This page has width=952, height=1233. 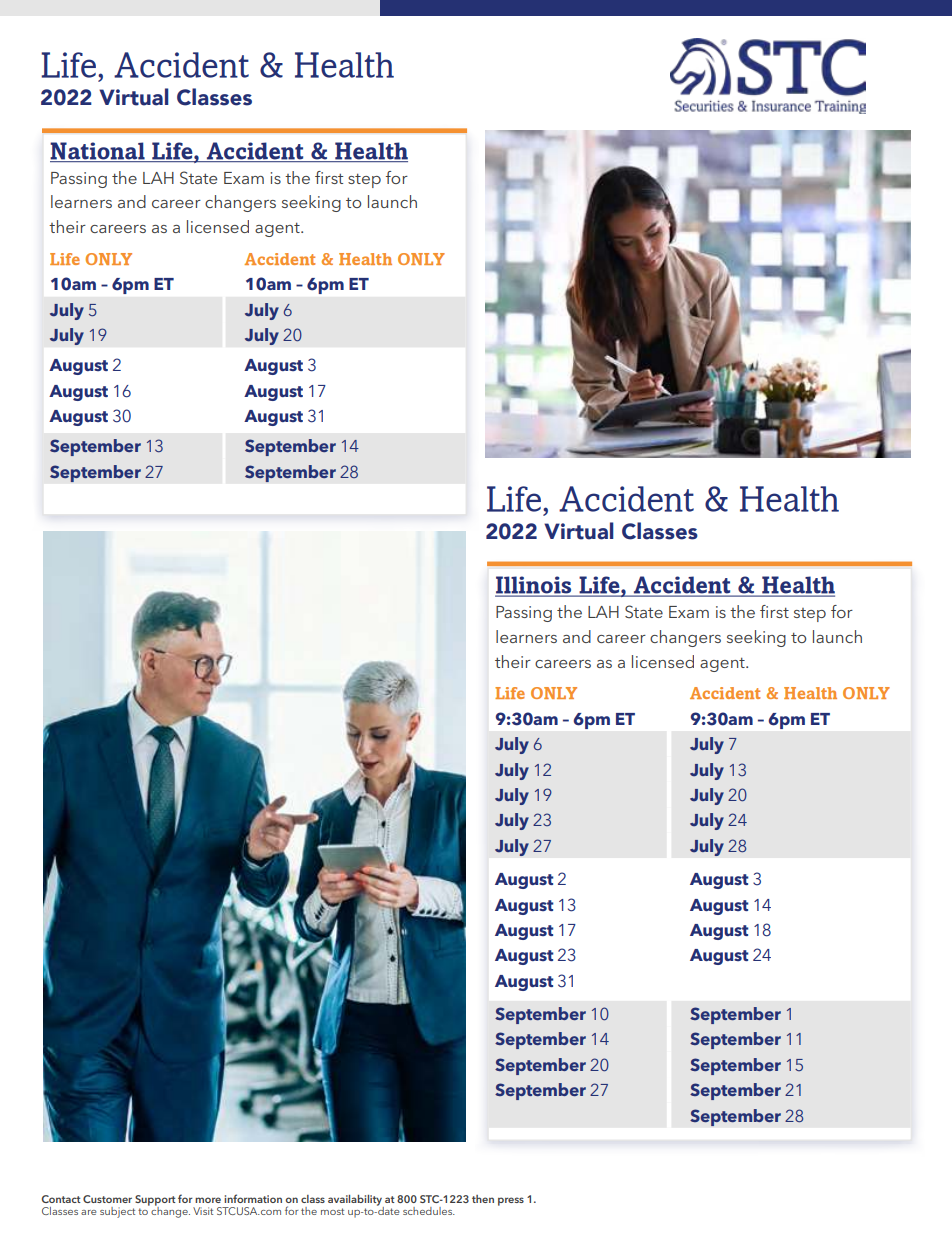 I want to click on information, so click(x=253, y=1198).
